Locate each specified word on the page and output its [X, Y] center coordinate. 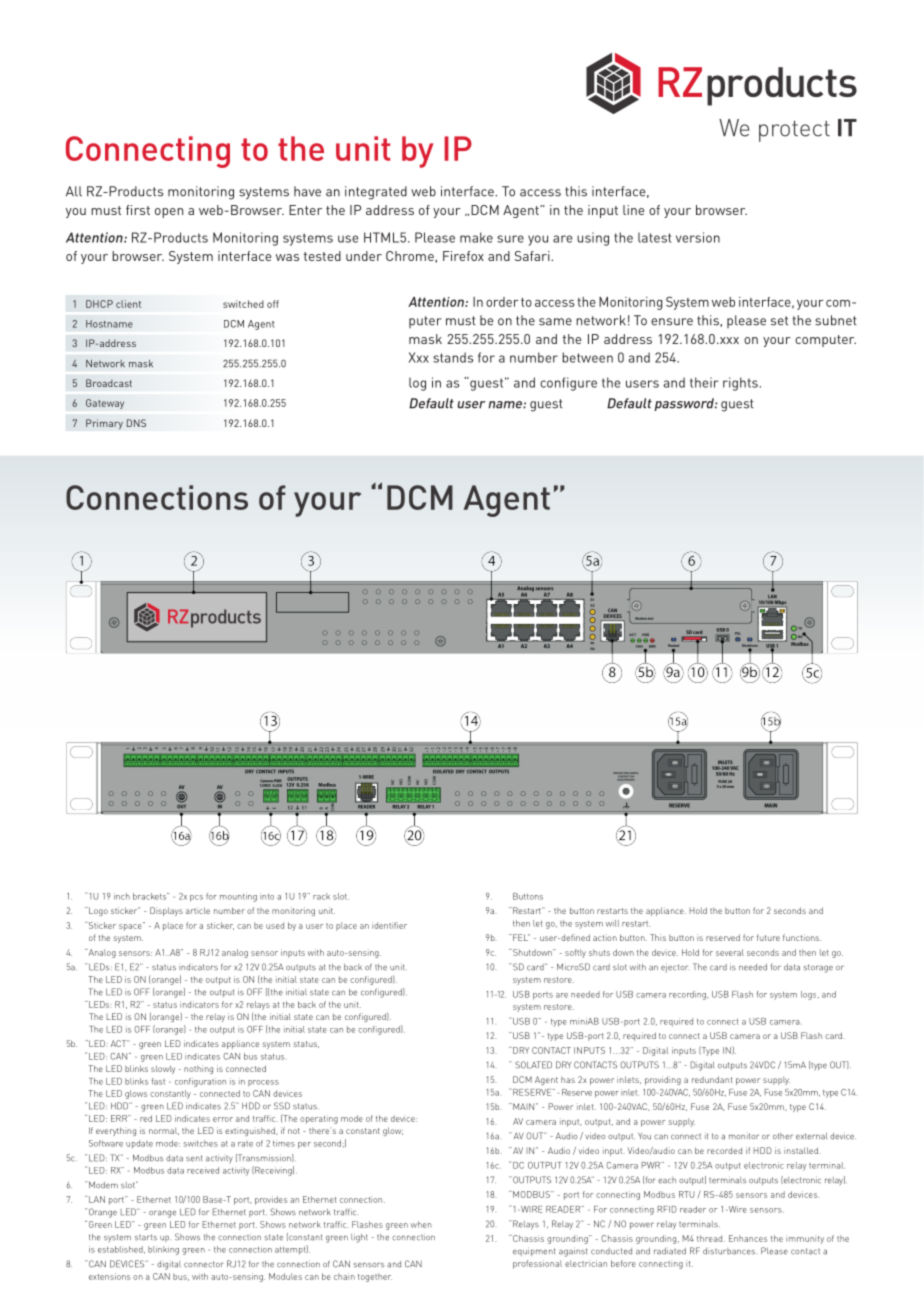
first [138, 210]
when [421, 1224]
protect [794, 131]
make [476, 237]
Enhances [748, 1238]
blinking [163, 1250]
